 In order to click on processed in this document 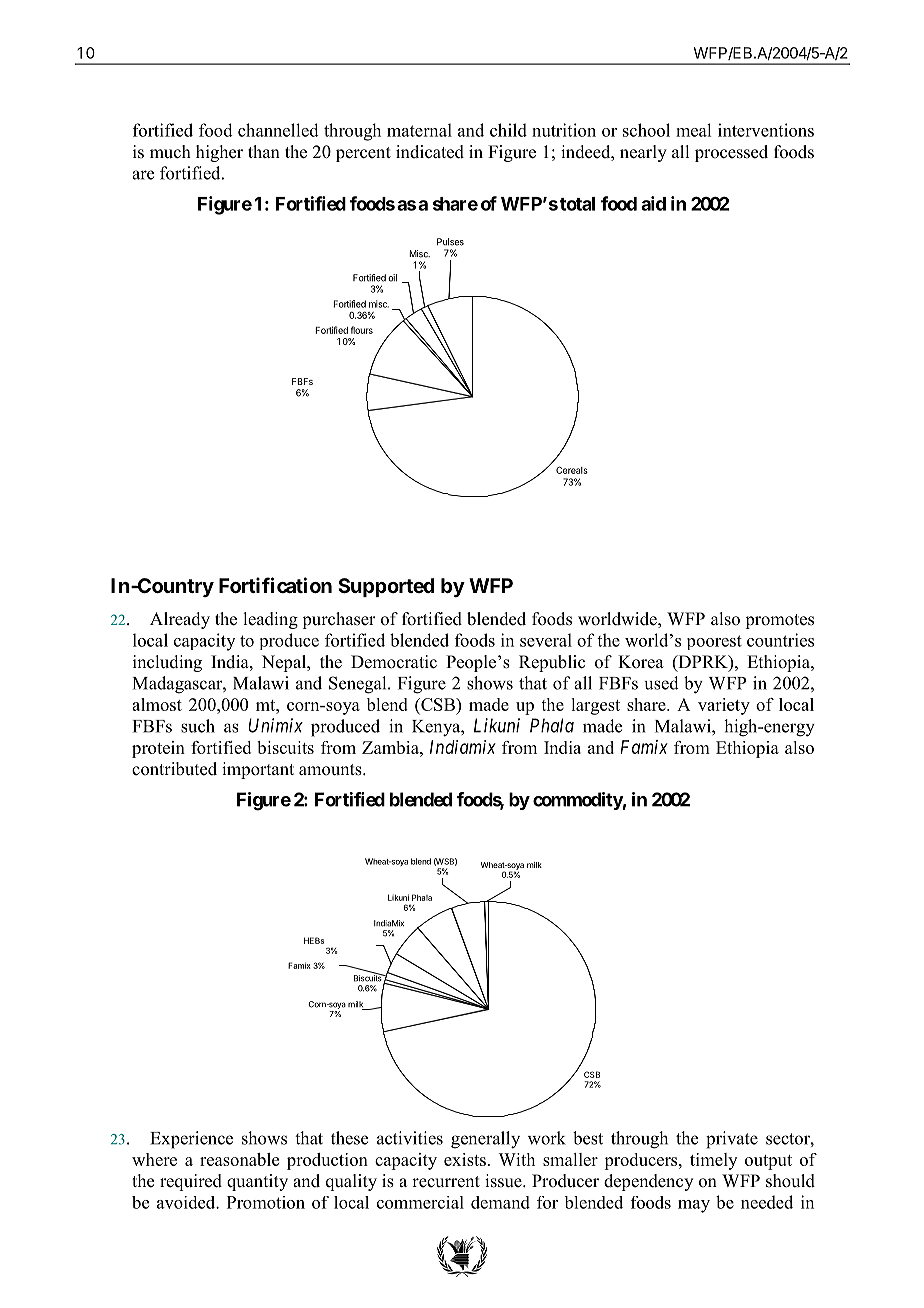, I will do `click(731, 153)`.
